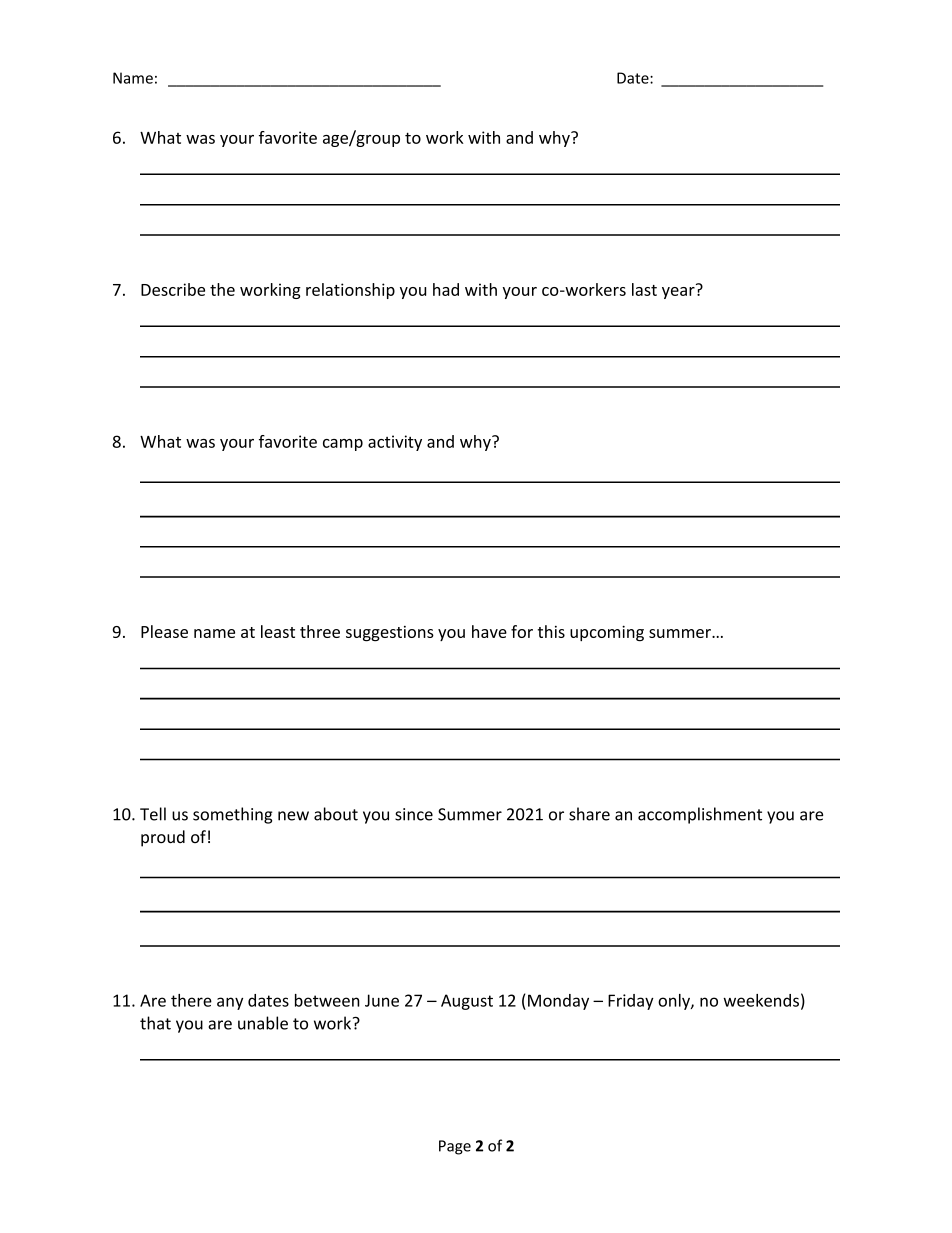  Describe the element at coordinates (489, 631) in the screenshot. I see `have` at that location.
